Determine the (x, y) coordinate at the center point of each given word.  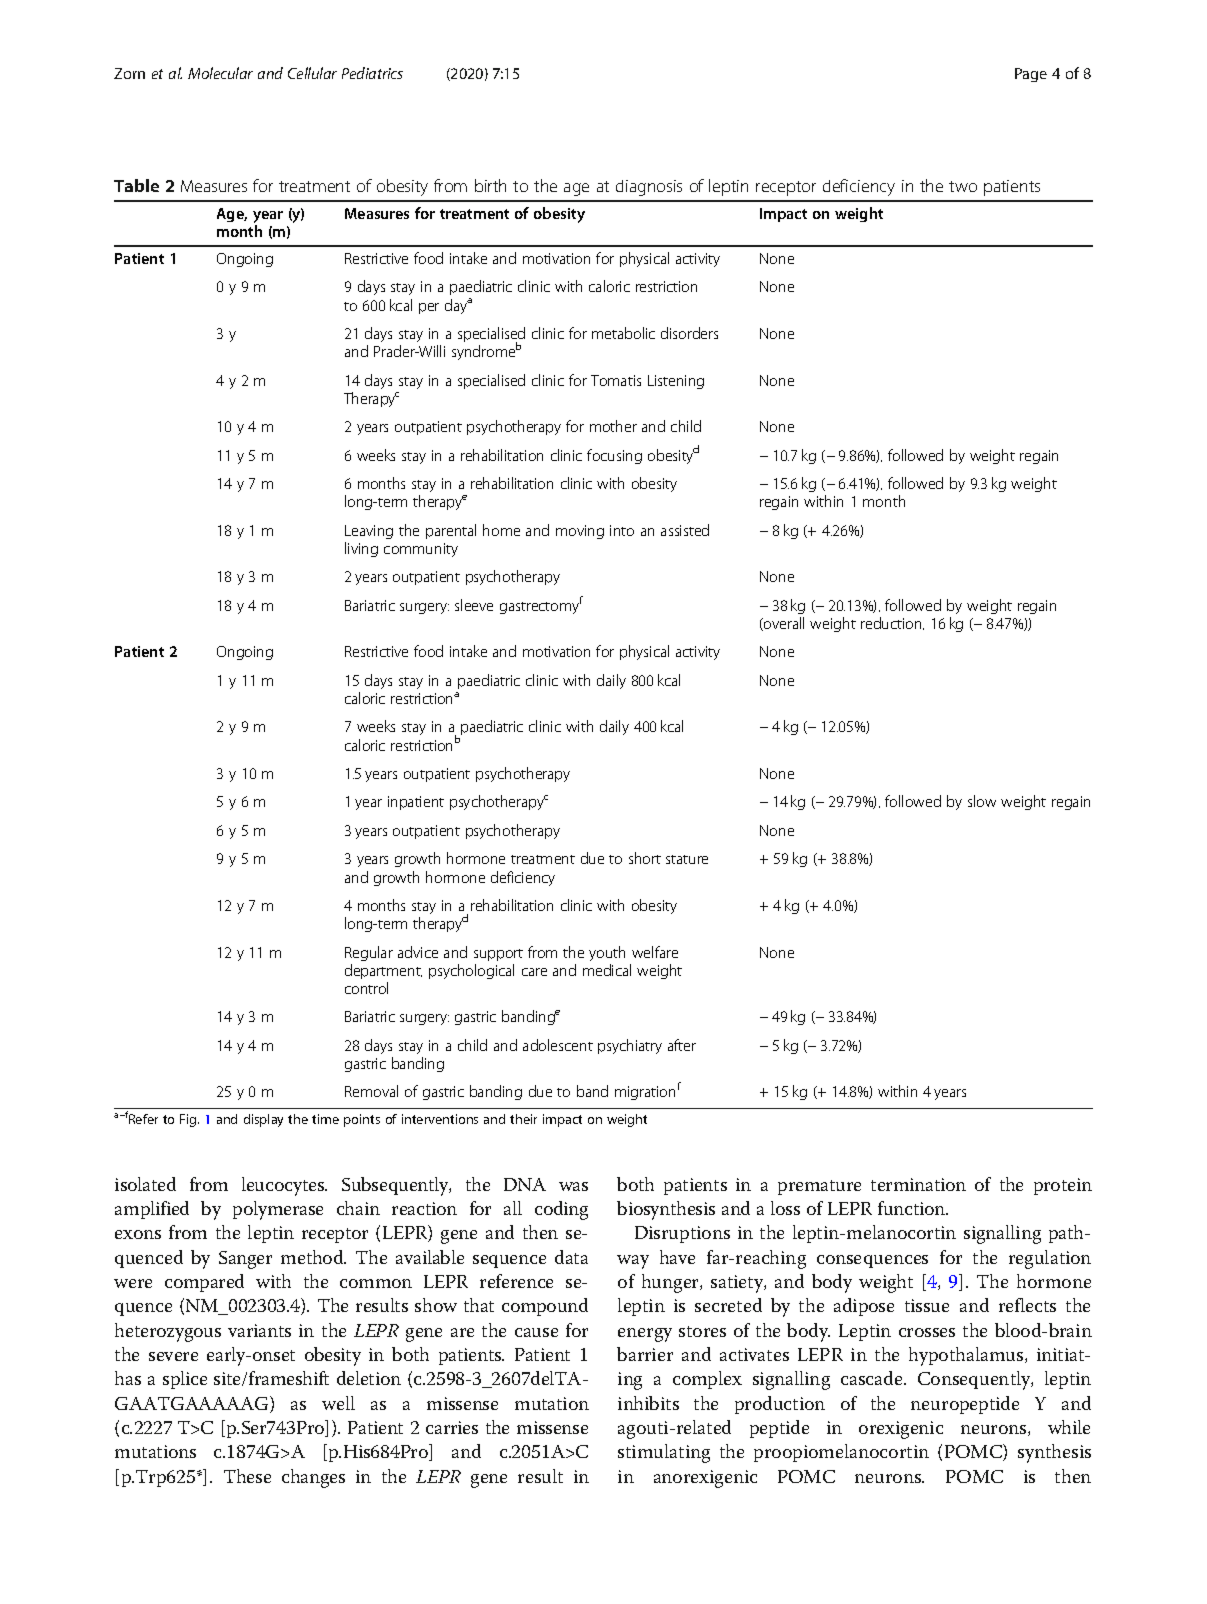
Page (1031, 75)
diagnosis (649, 188)
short (645, 858)
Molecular (220, 73)
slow (982, 801)
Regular (369, 953)
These (247, 1476)
